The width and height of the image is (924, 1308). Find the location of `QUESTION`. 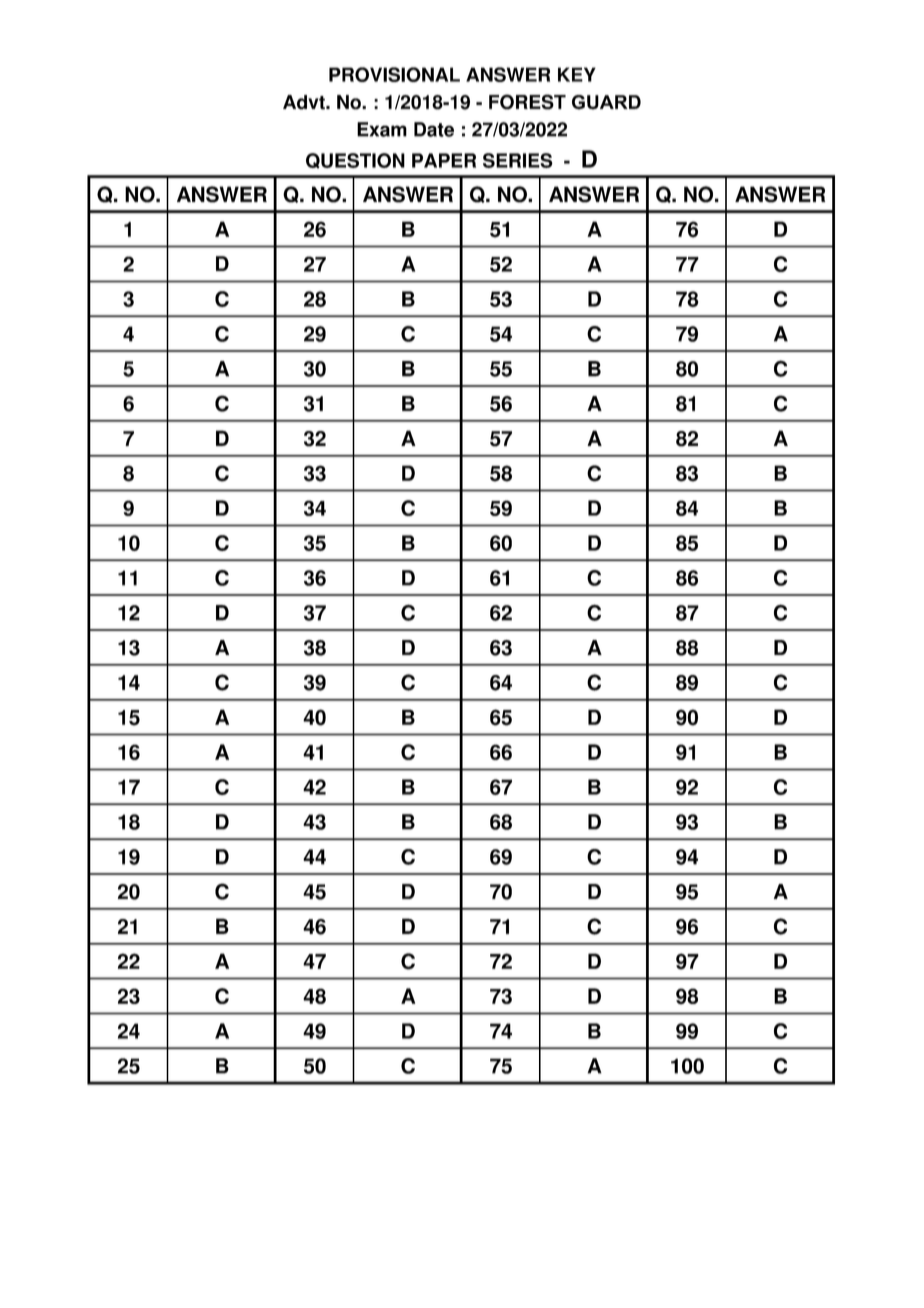

QUESTION is located at coordinates (355, 161).
